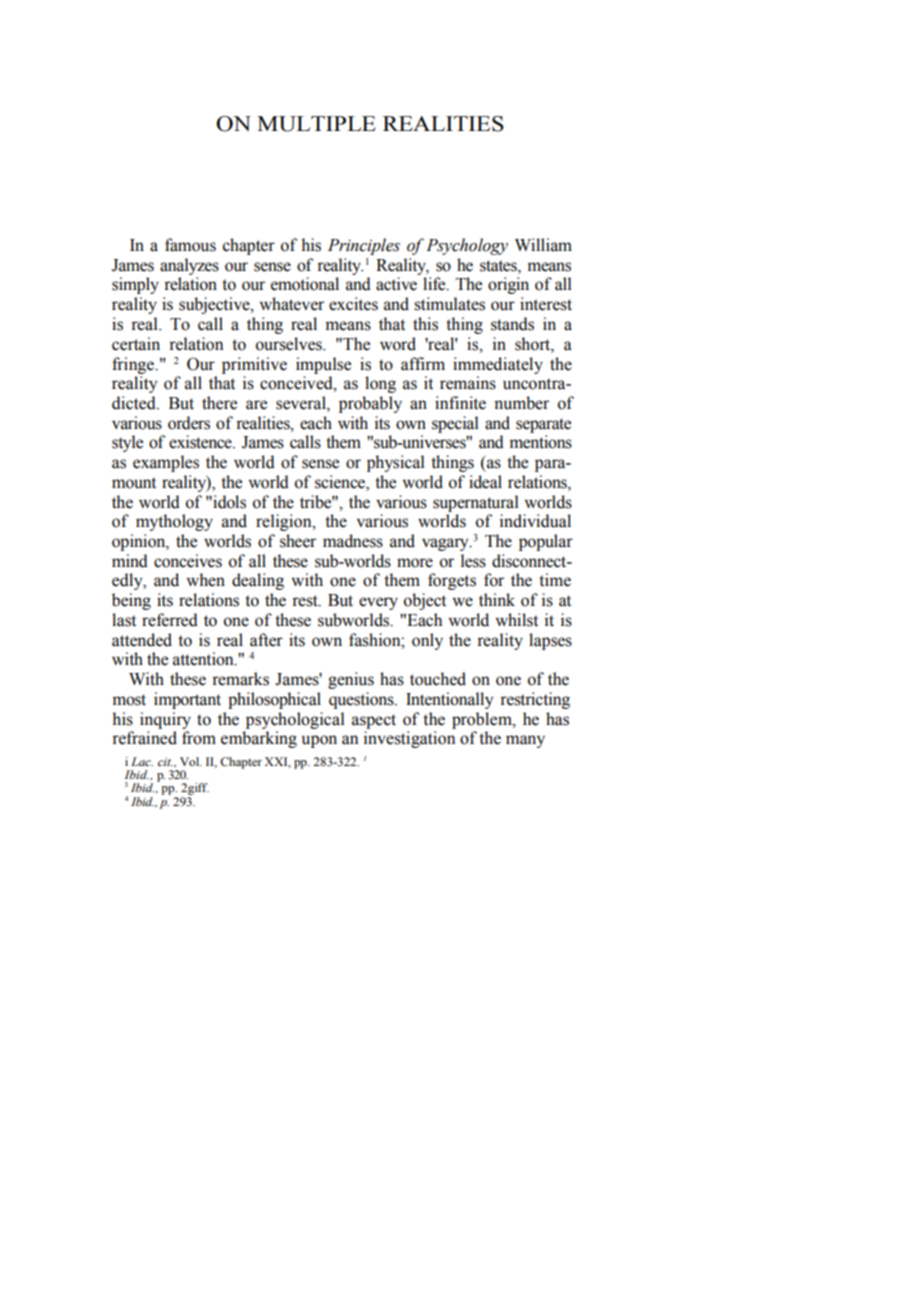  Describe the element at coordinates (543, 245) in the document. I see `William` at that location.
